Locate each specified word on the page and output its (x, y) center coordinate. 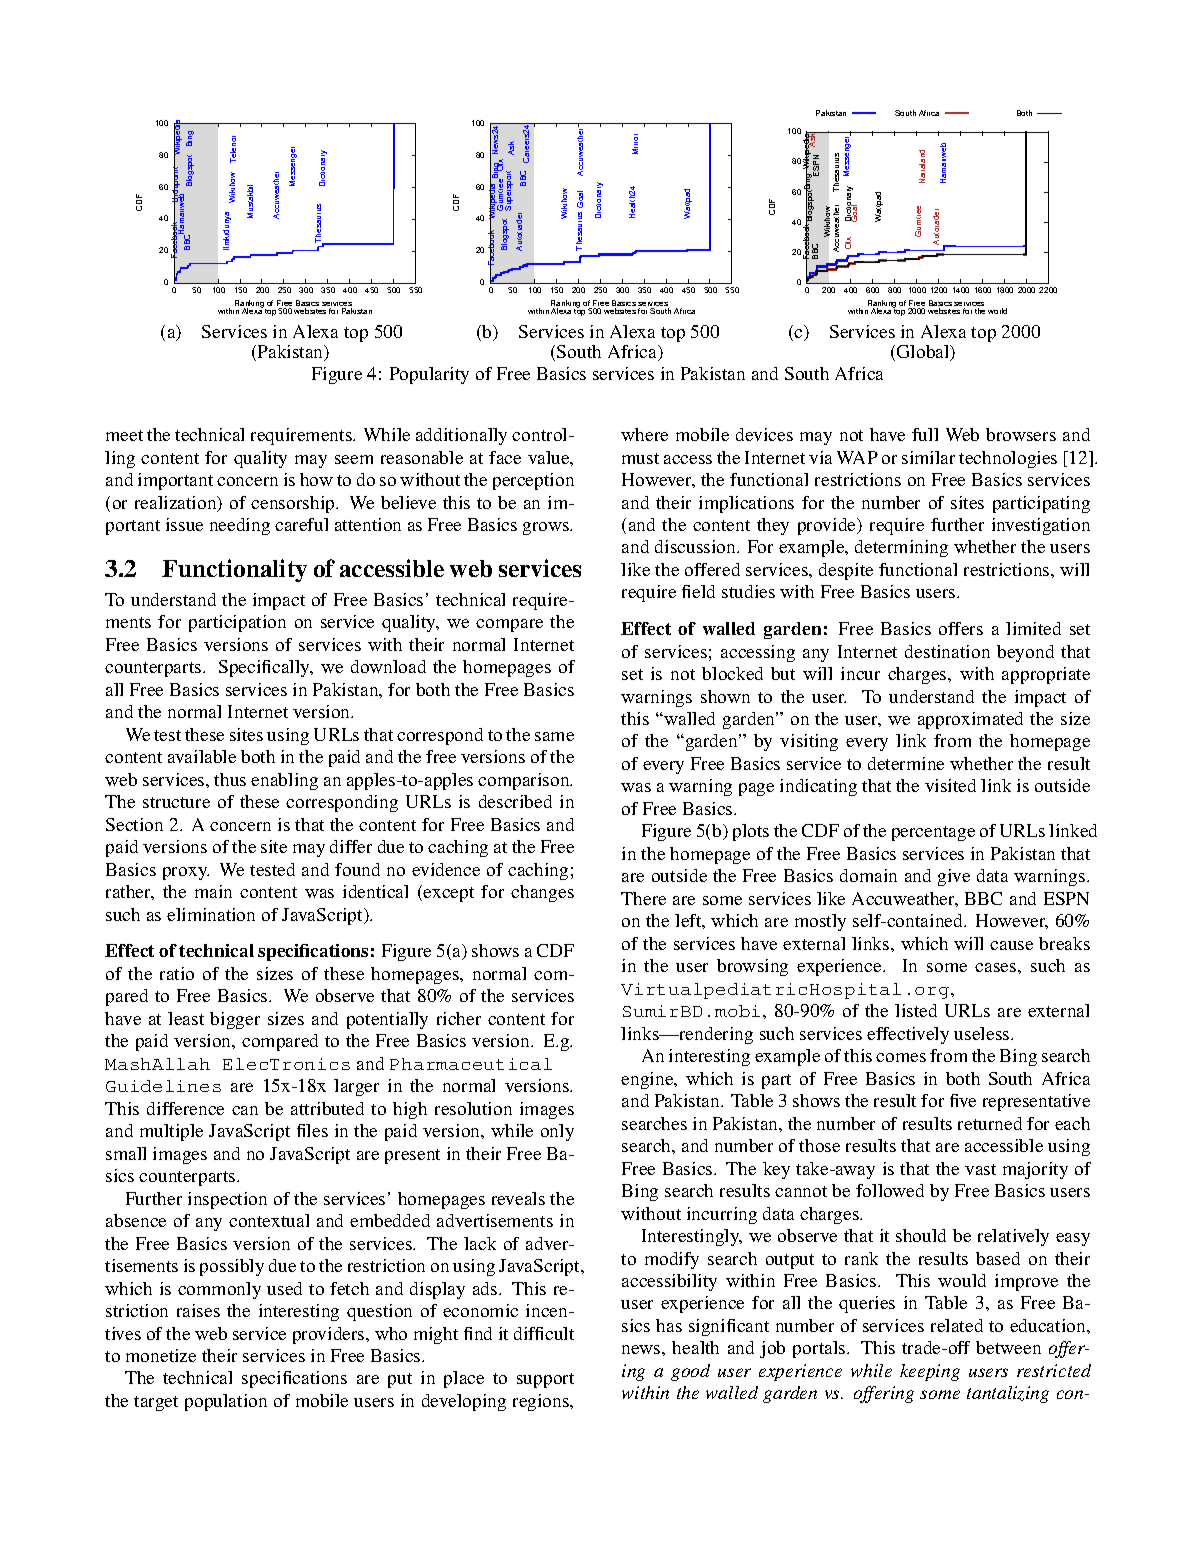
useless (983, 1033)
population (226, 1402)
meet (124, 435)
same (554, 736)
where (644, 434)
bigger (235, 1020)
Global (924, 353)
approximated (970, 720)
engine (648, 1080)
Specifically (265, 668)
